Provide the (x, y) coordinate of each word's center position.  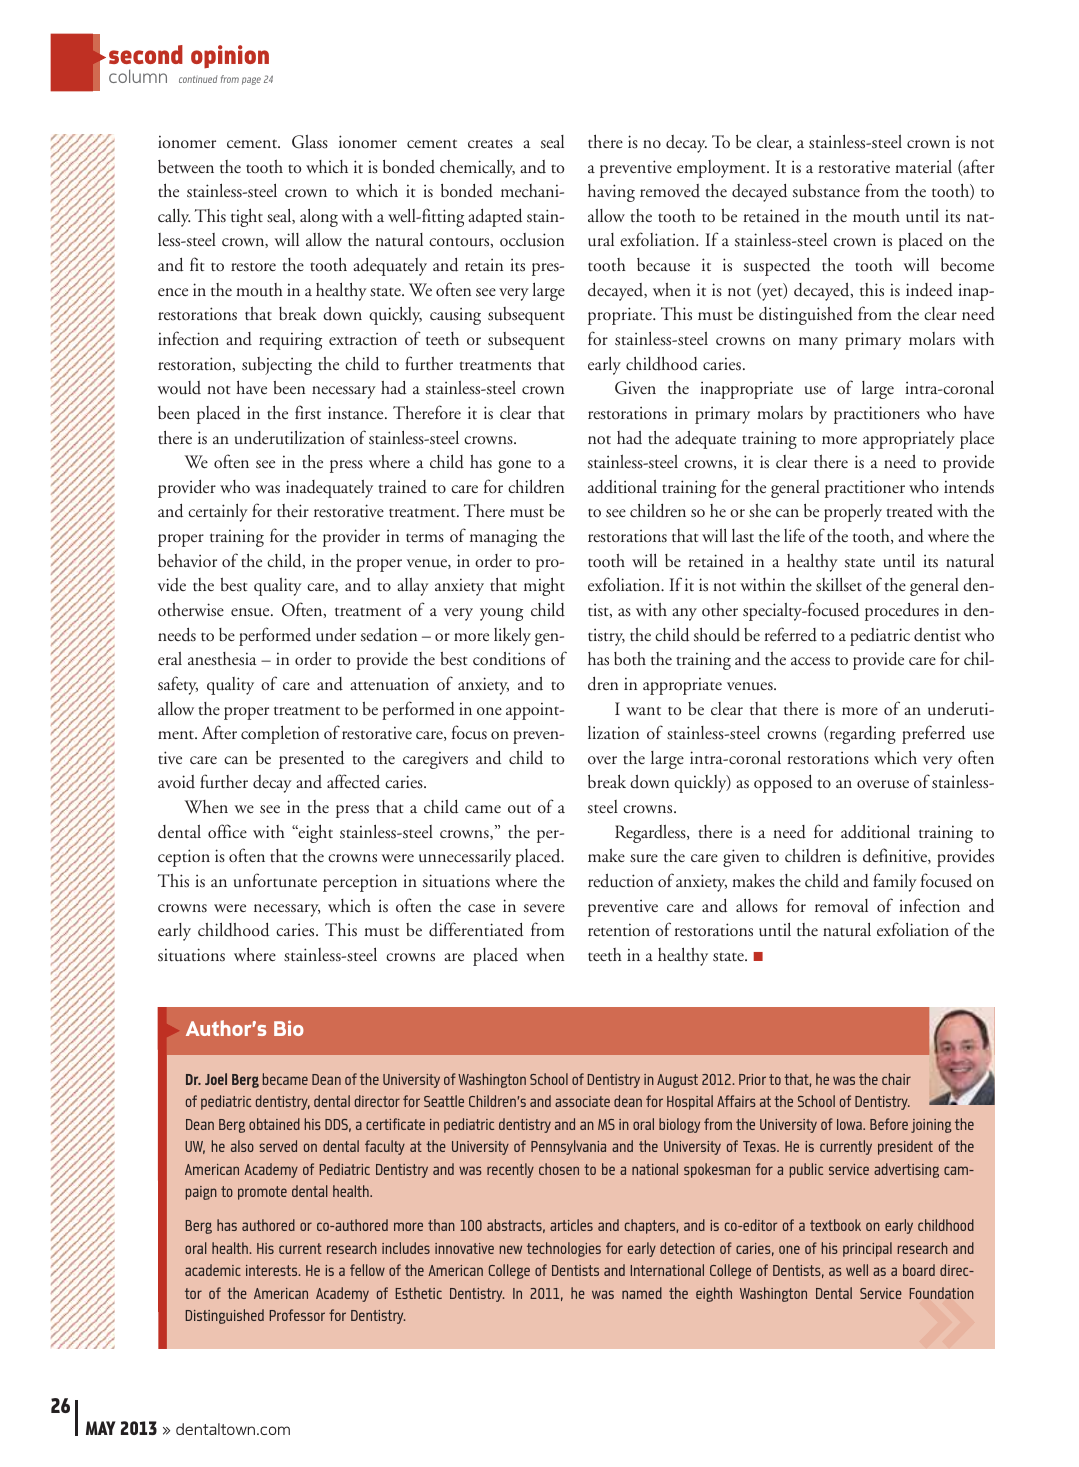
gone (514, 466)
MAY (101, 1428)
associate (582, 1101)
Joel (216, 1079)
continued (198, 79)
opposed (783, 784)
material (923, 166)
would (179, 388)
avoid (176, 782)
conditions (509, 659)
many (818, 343)
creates (490, 144)
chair (896, 1079)
